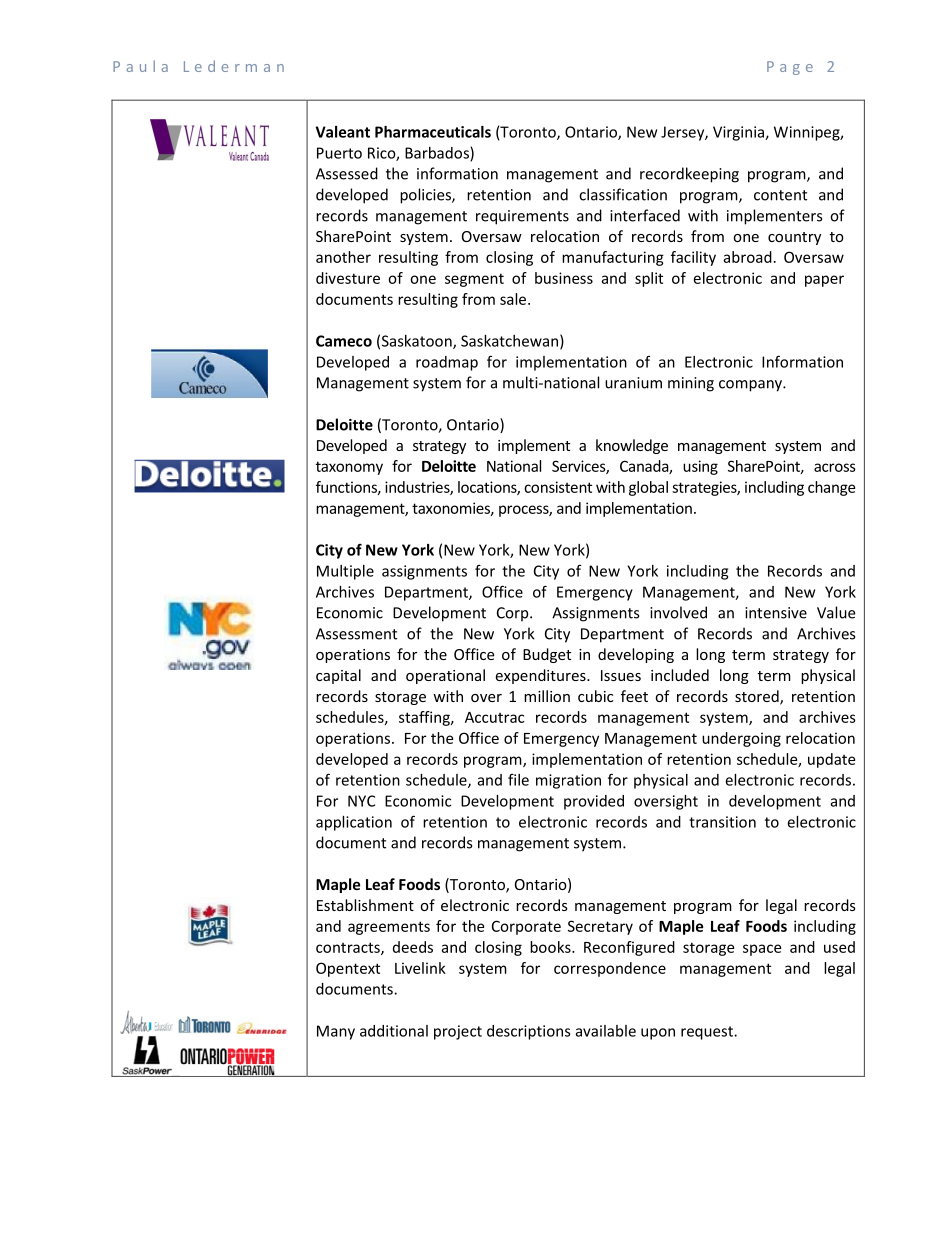 The height and width of the document is (1233, 952). I want to click on Lederman, so click(234, 66).
